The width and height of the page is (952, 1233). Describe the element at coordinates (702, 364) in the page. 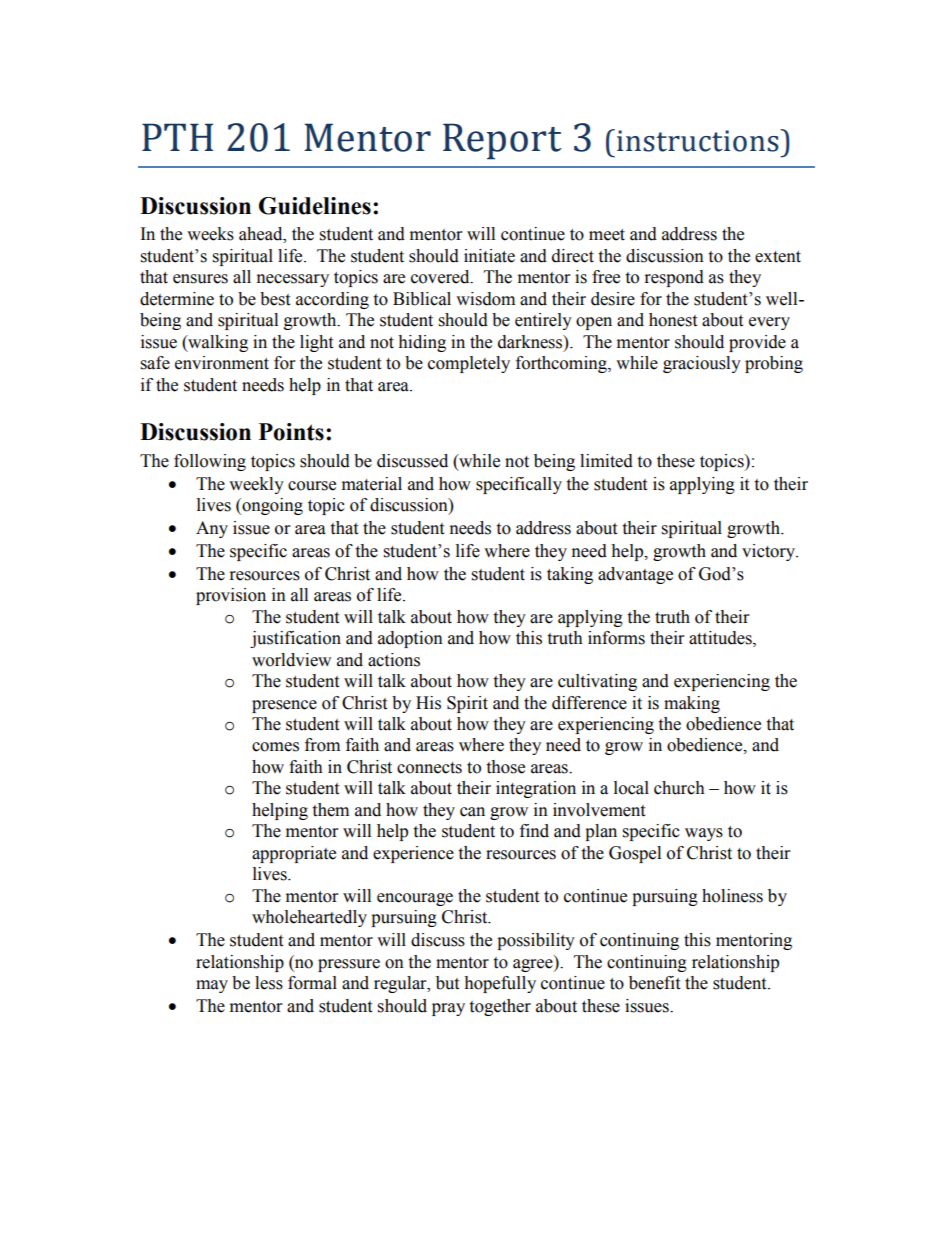

I see `graciously` at that location.
